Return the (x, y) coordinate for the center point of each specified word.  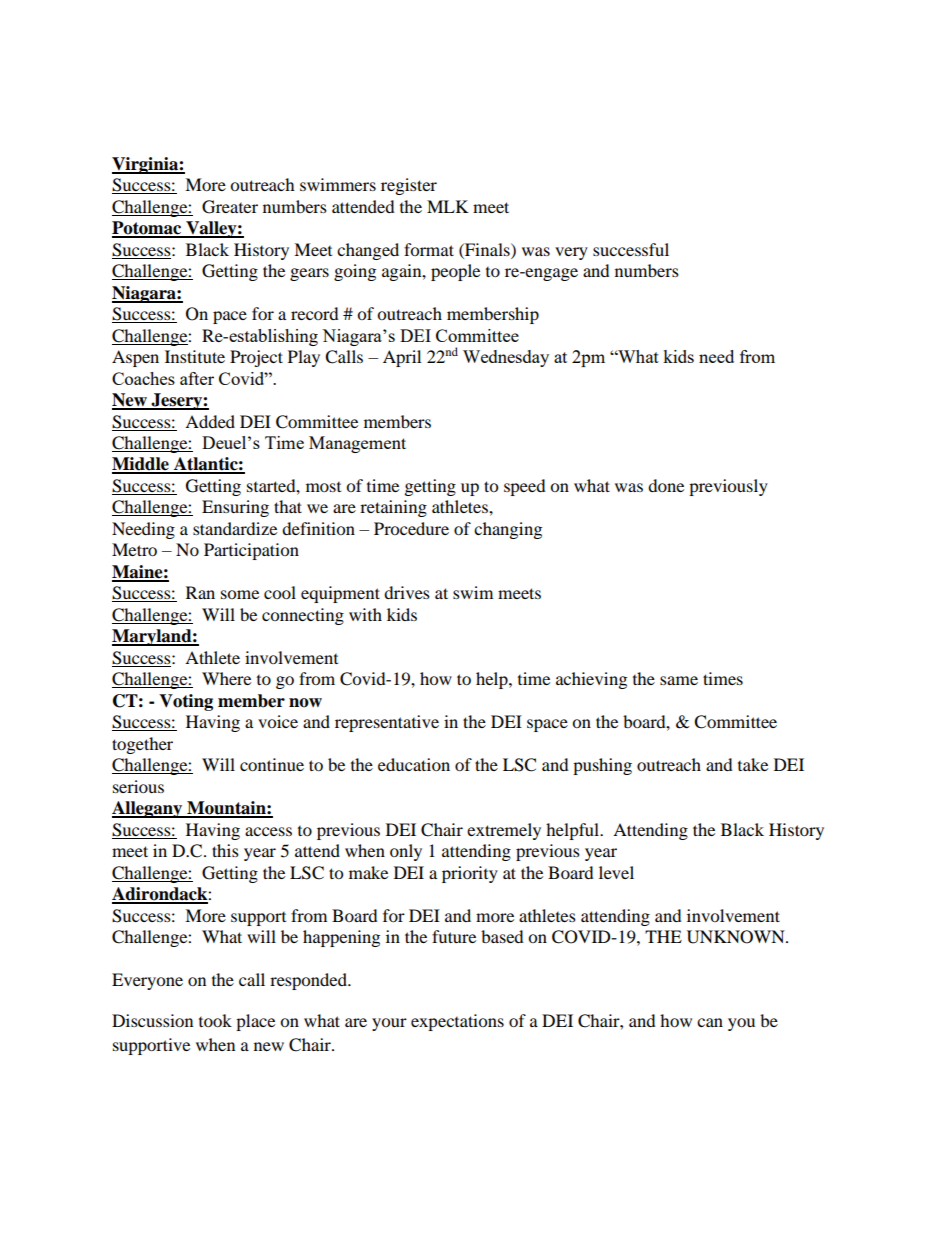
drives (407, 592)
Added (210, 421)
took (215, 1020)
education (414, 764)
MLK (448, 206)
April (402, 358)
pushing (602, 766)
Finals (487, 249)
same (679, 680)
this (225, 850)
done (666, 485)
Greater (230, 207)
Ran (200, 592)
